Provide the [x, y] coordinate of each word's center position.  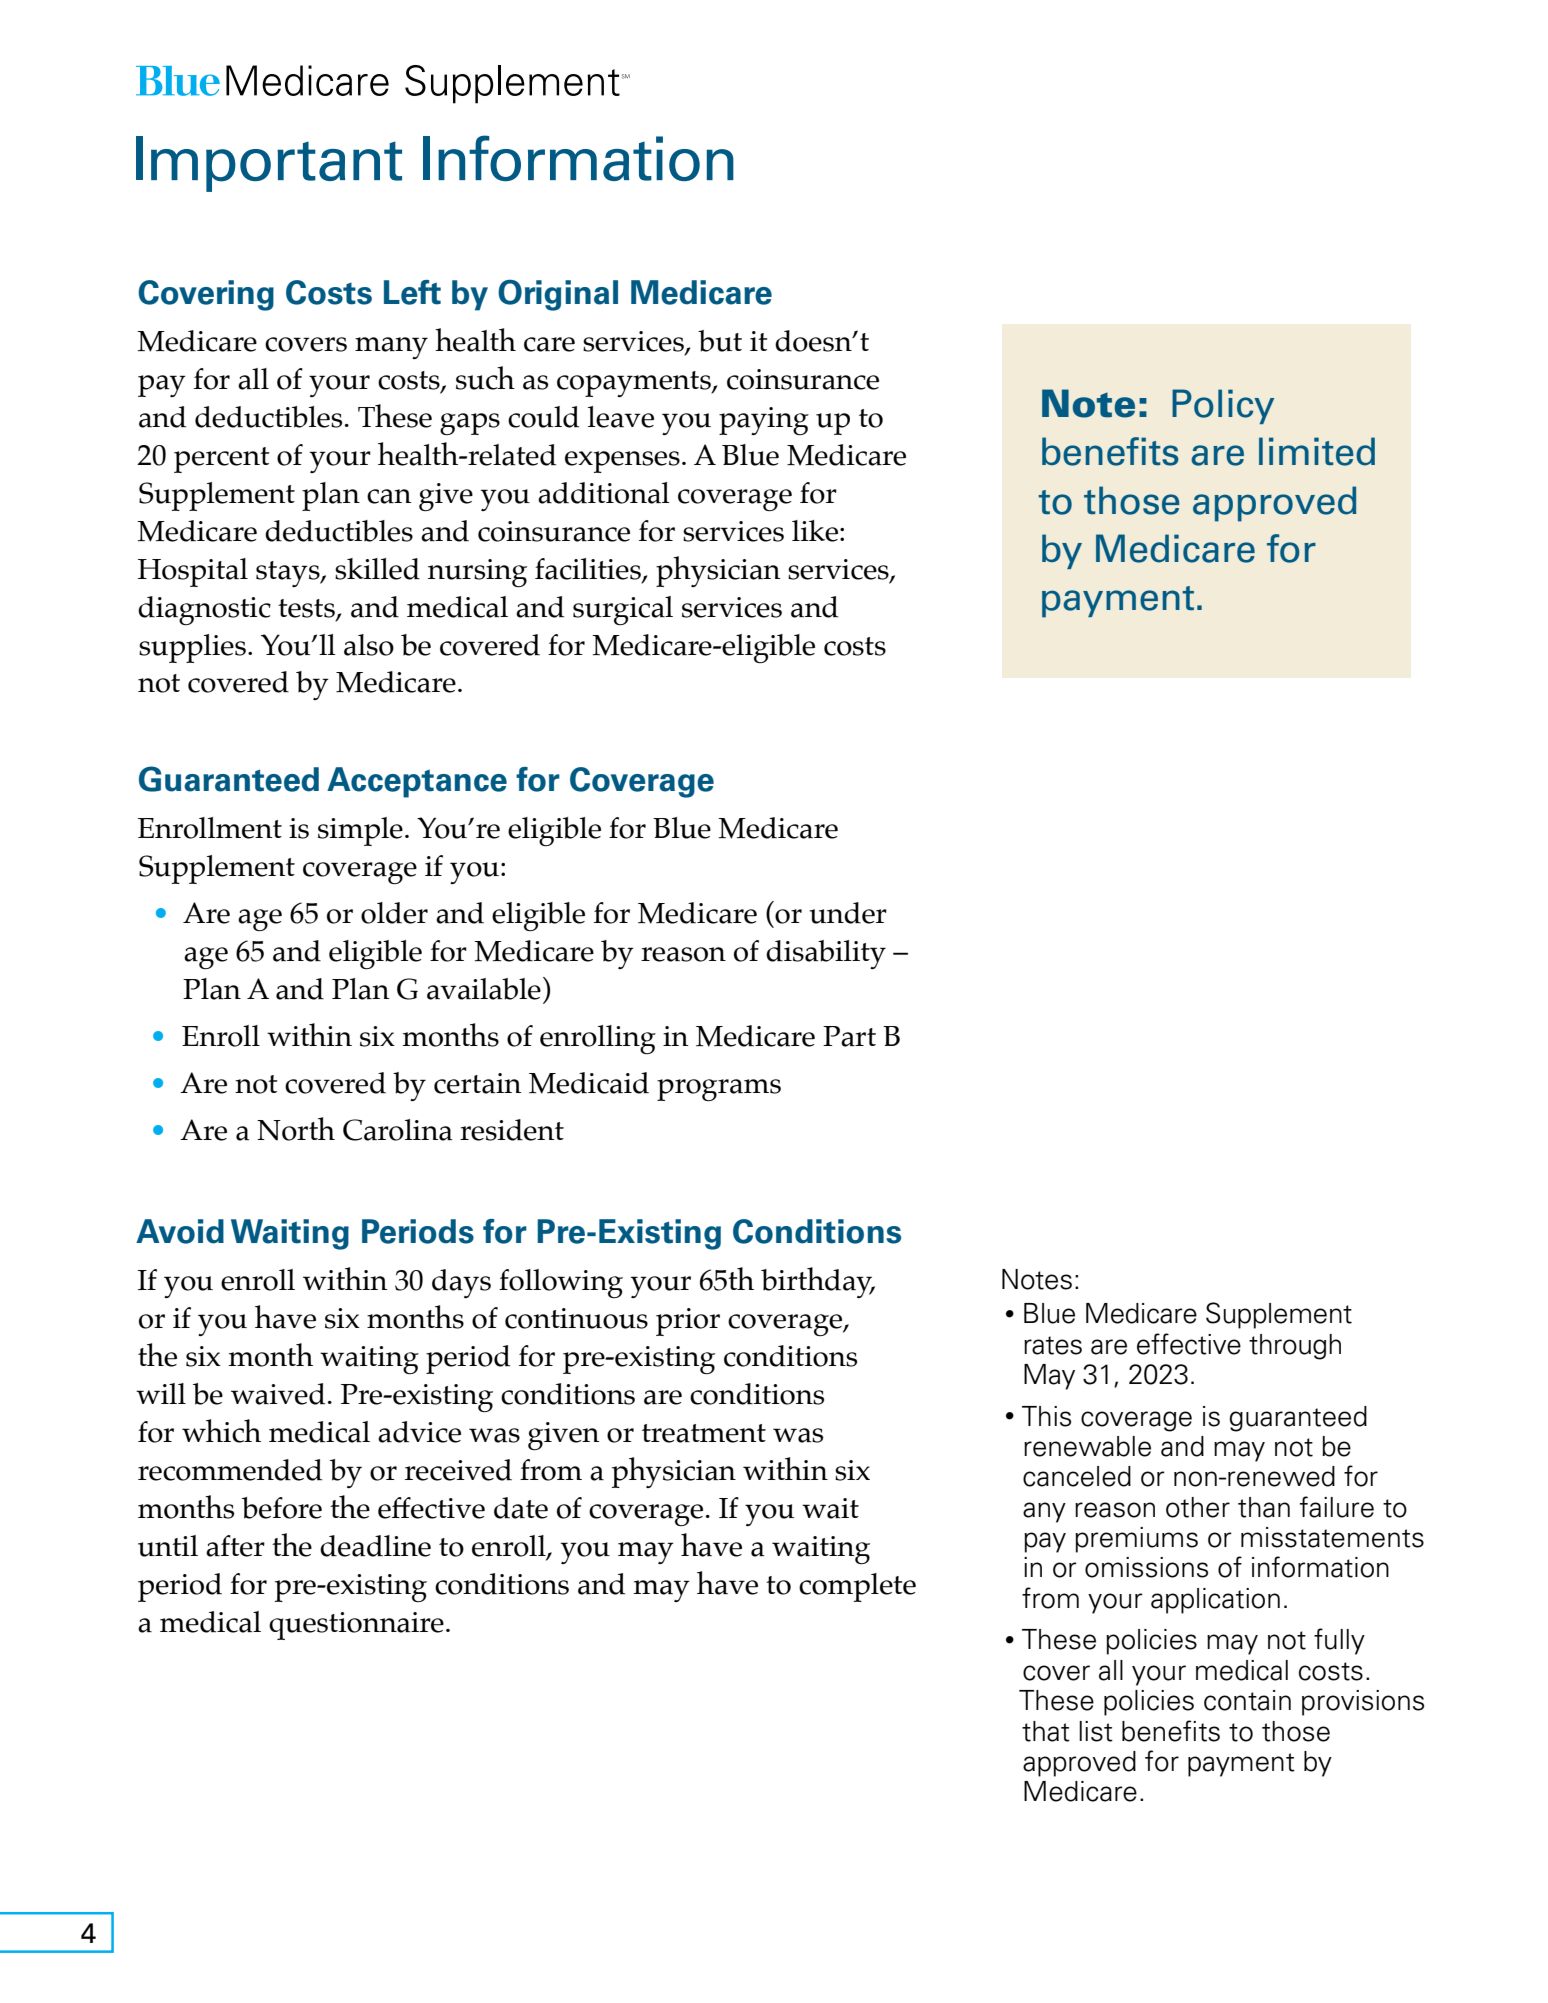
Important [269, 164]
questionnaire [356, 1626]
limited [1317, 451]
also [369, 645]
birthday [818, 1282]
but [720, 341]
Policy [1223, 406]
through [1295, 1347]
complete [857, 1587]
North [296, 1129]
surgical [623, 610]
